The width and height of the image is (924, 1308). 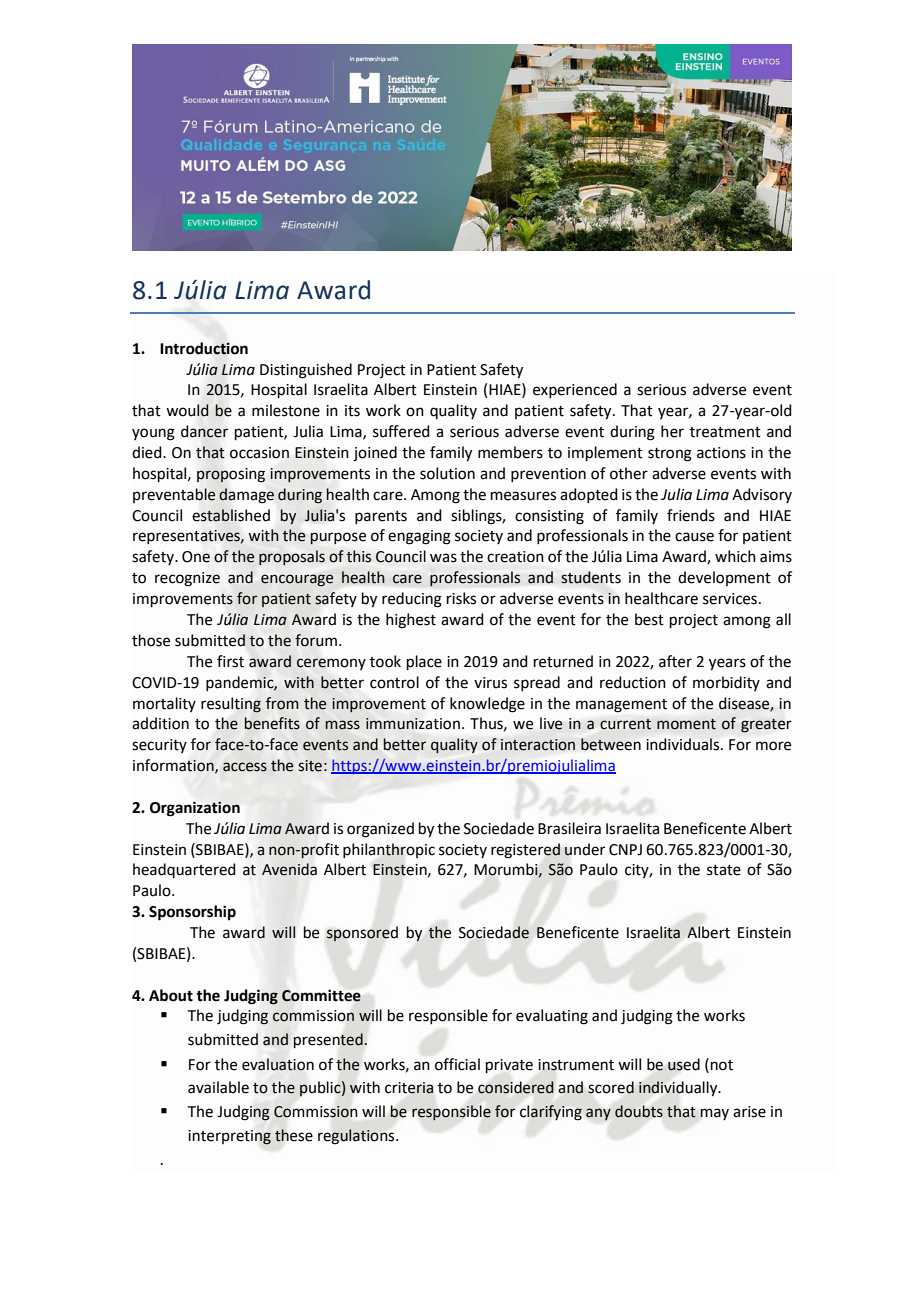 I want to click on Introduction, so click(x=204, y=348).
